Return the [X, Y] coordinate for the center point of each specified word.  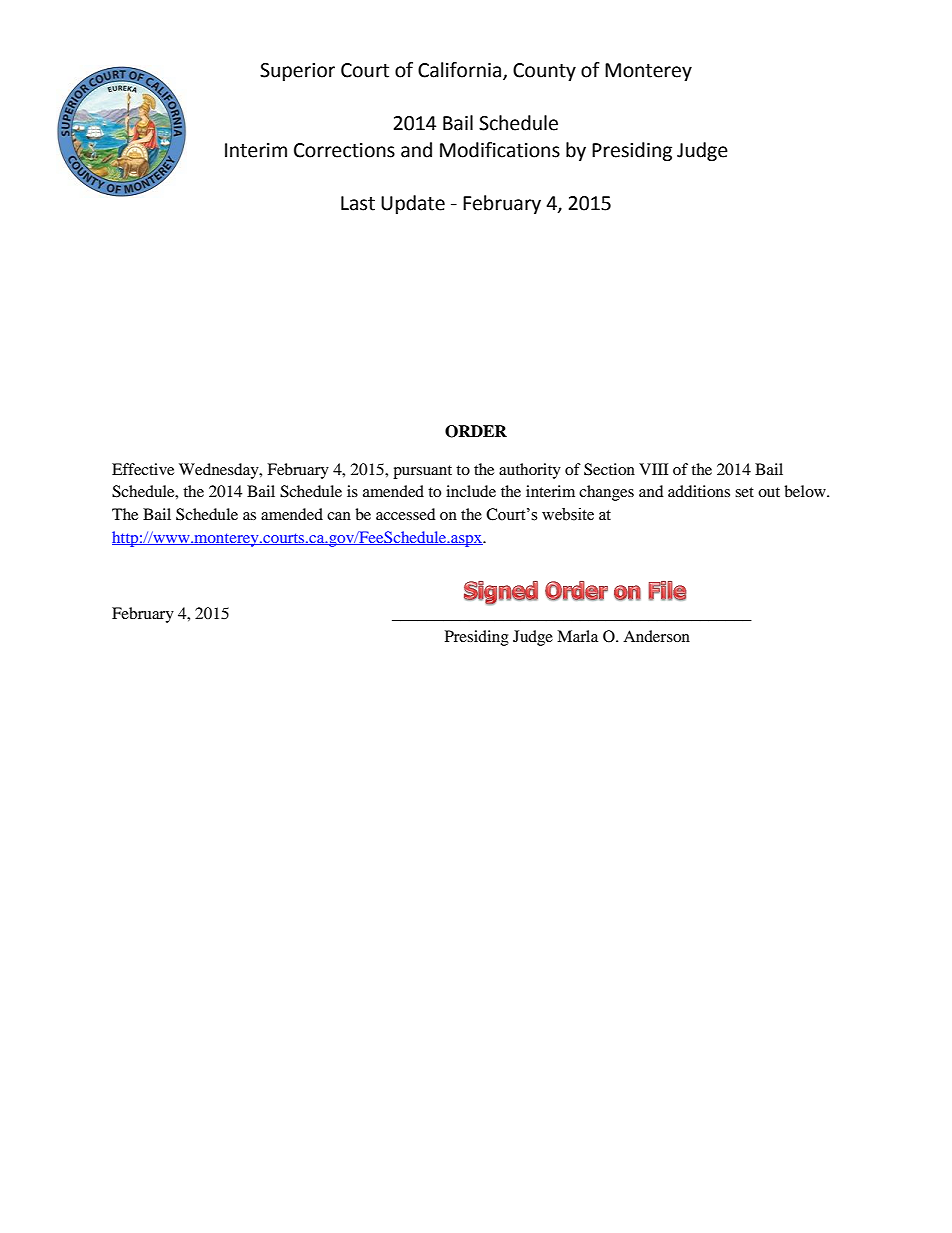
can [339, 516]
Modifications [500, 150]
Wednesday [220, 471]
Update [413, 204]
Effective [143, 469]
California [461, 70]
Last [358, 203]
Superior [297, 72]
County [544, 72]
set [744, 492]
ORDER [476, 431]
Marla [577, 636]
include [471, 491]
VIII [653, 469]
